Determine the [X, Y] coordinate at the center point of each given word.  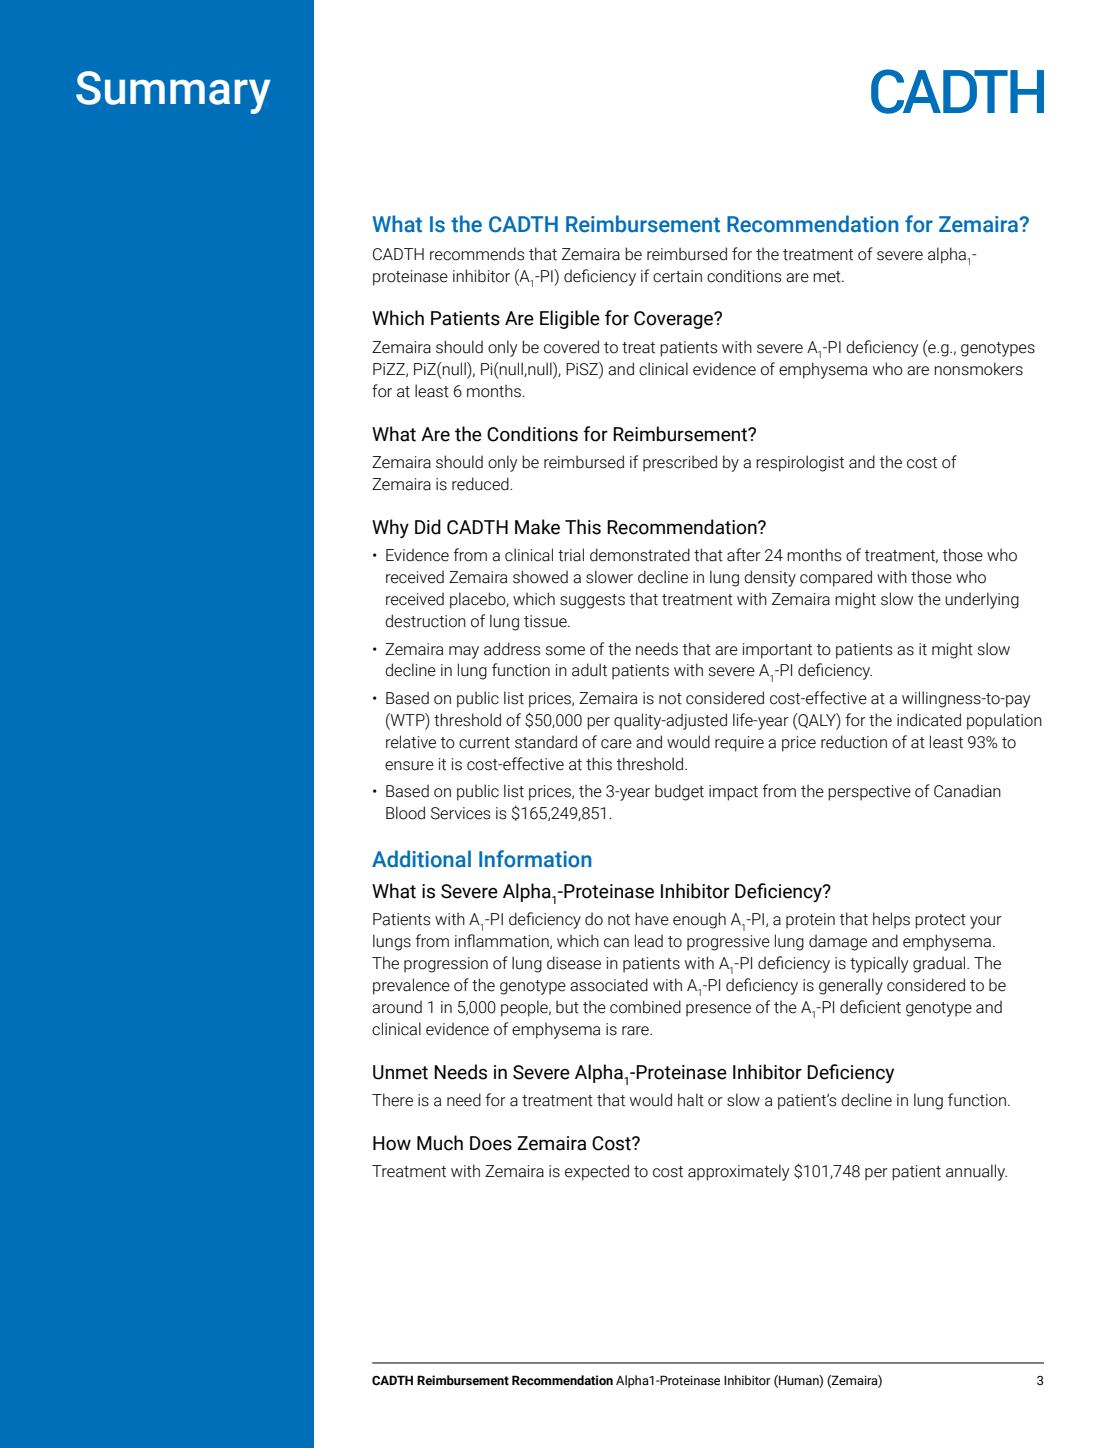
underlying [982, 600]
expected [597, 1172]
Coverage [675, 320]
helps [891, 920]
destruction [425, 621]
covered [571, 347]
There [392, 1100]
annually [976, 1172]
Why [390, 528]
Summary [173, 92]
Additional [421, 859]
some [565, 651]
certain [677, 276]
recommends [477, 254]
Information [535, 859]
